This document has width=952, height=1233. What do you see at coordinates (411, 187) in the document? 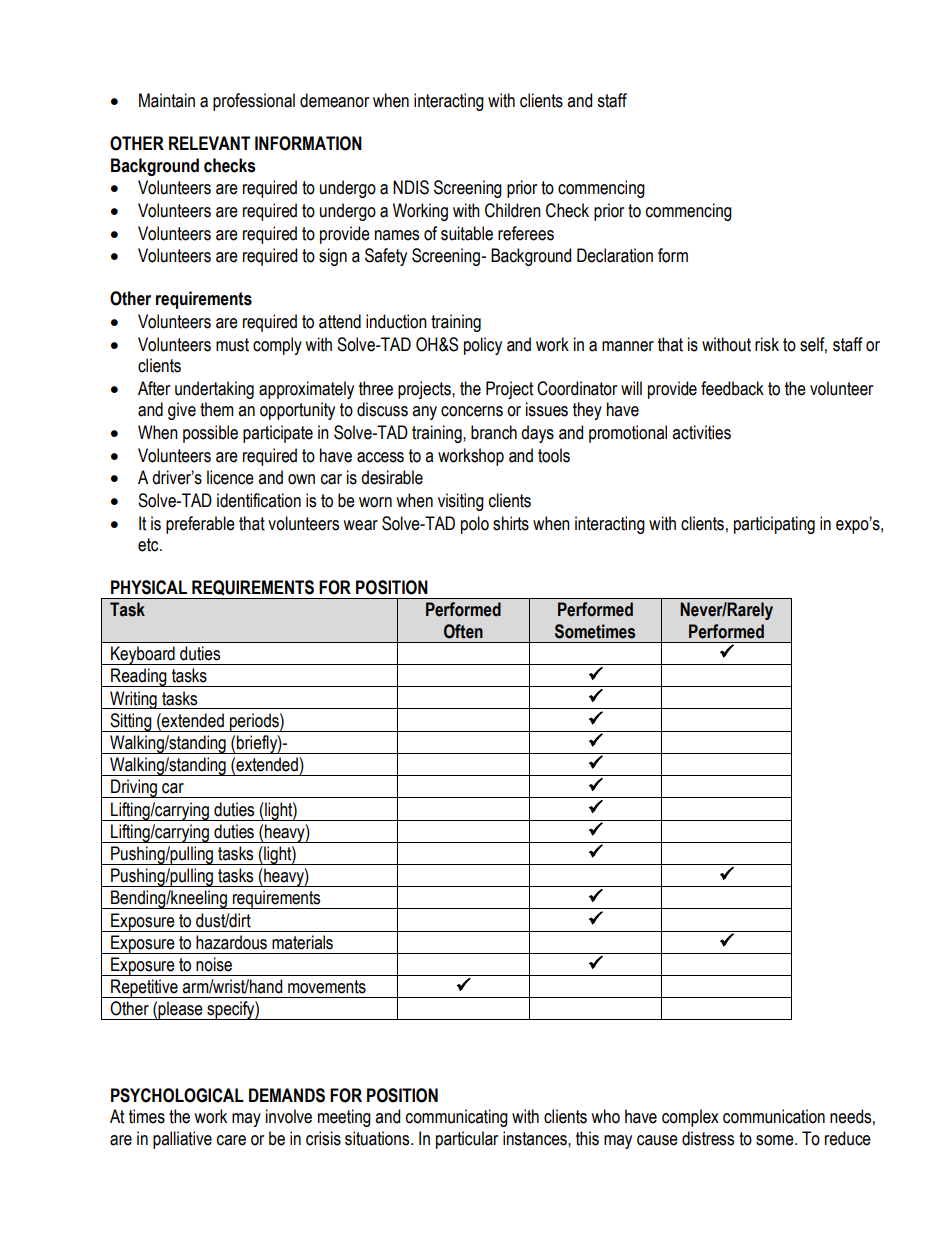
I see `NDIS` at bounding box center [411, 187].
